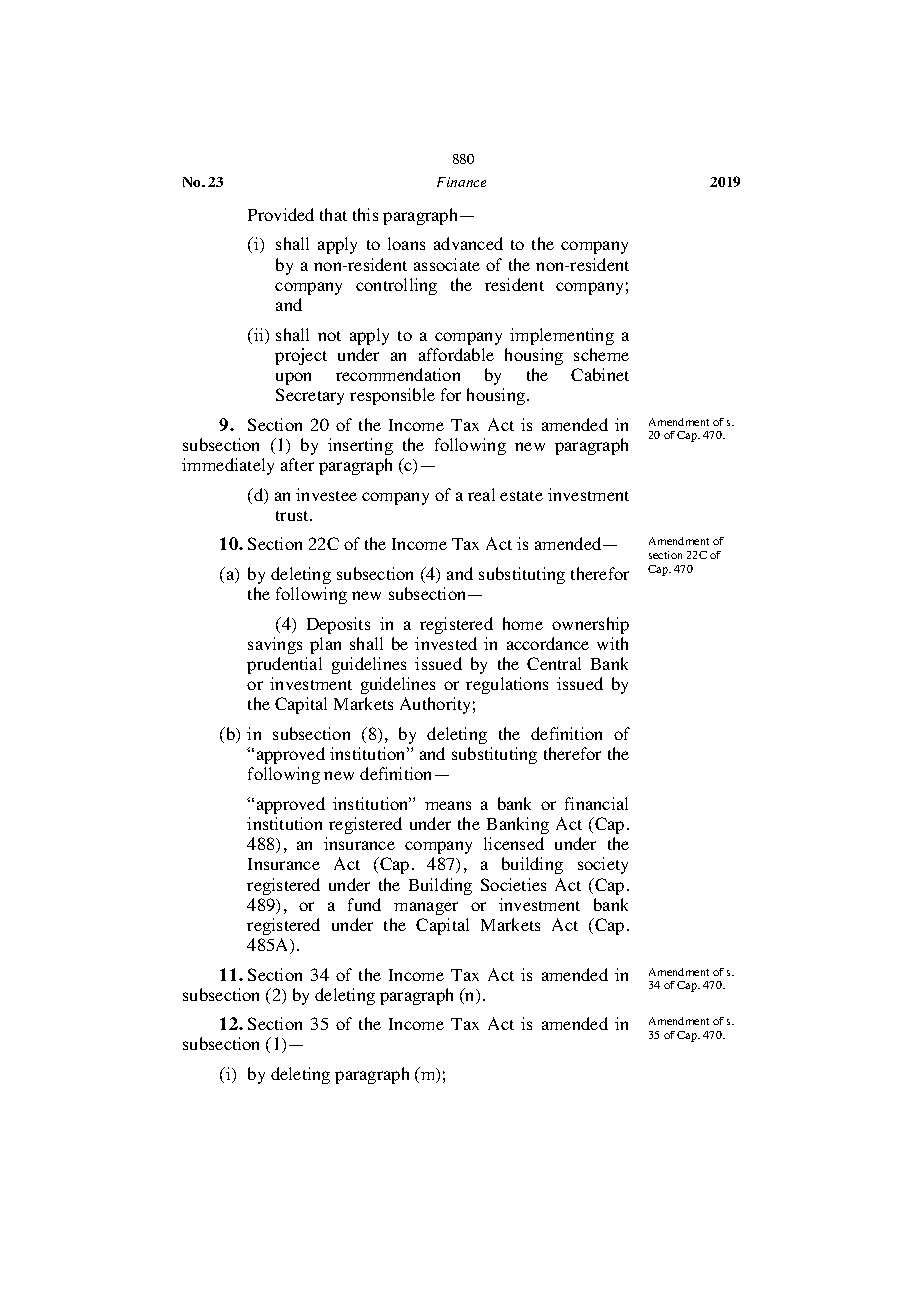 Image resolution: width=924 pixels, height=1308 pixels. What do you see at coordinates (554, 663) in the page?
I see `Central` at bounding box center [554, 663].
